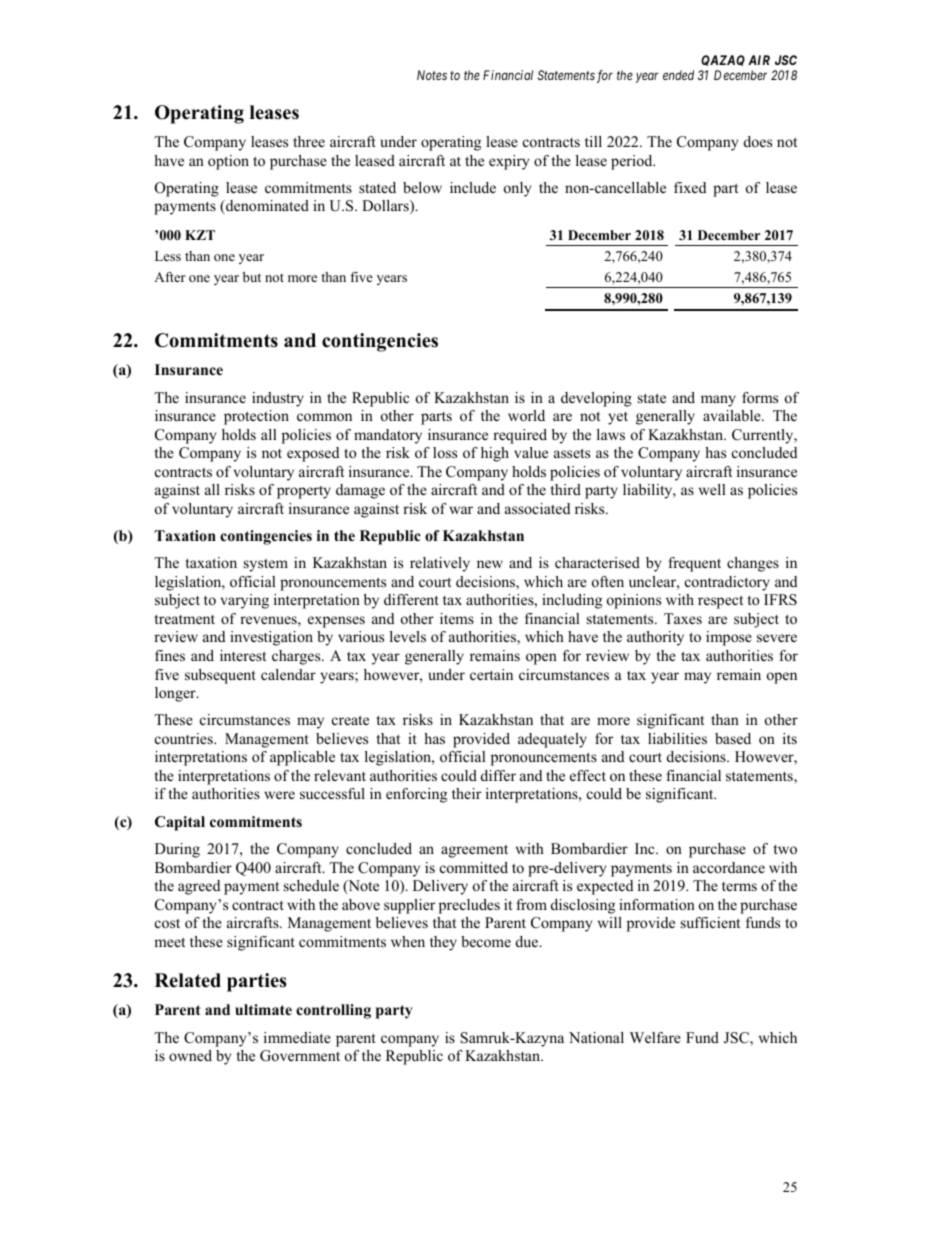 The height and width of the document is (1233, 952). Describe the element at coordinates (278, 399) in the document. I see `industry` at that location.
